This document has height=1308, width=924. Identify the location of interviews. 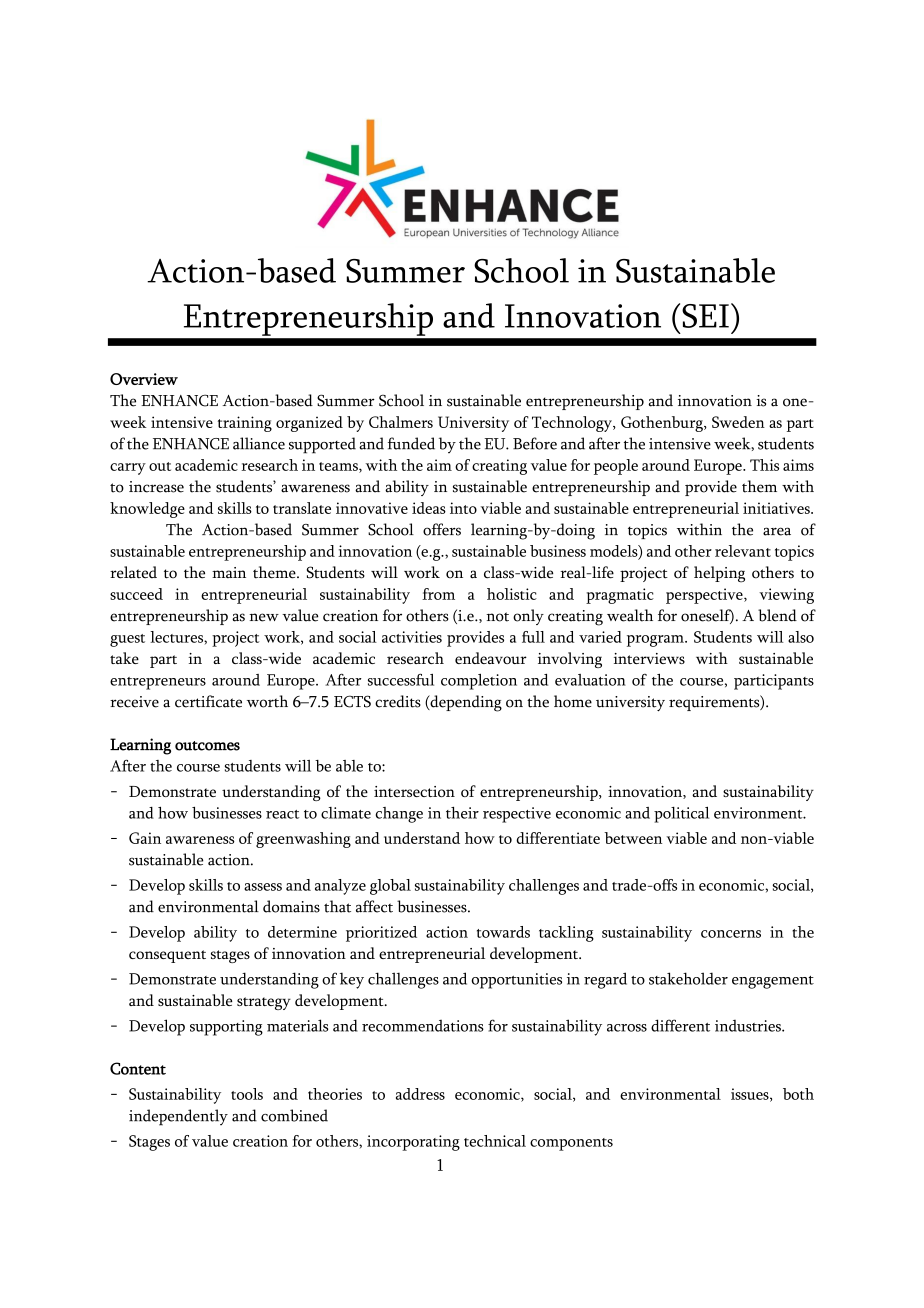
(649, 658).
